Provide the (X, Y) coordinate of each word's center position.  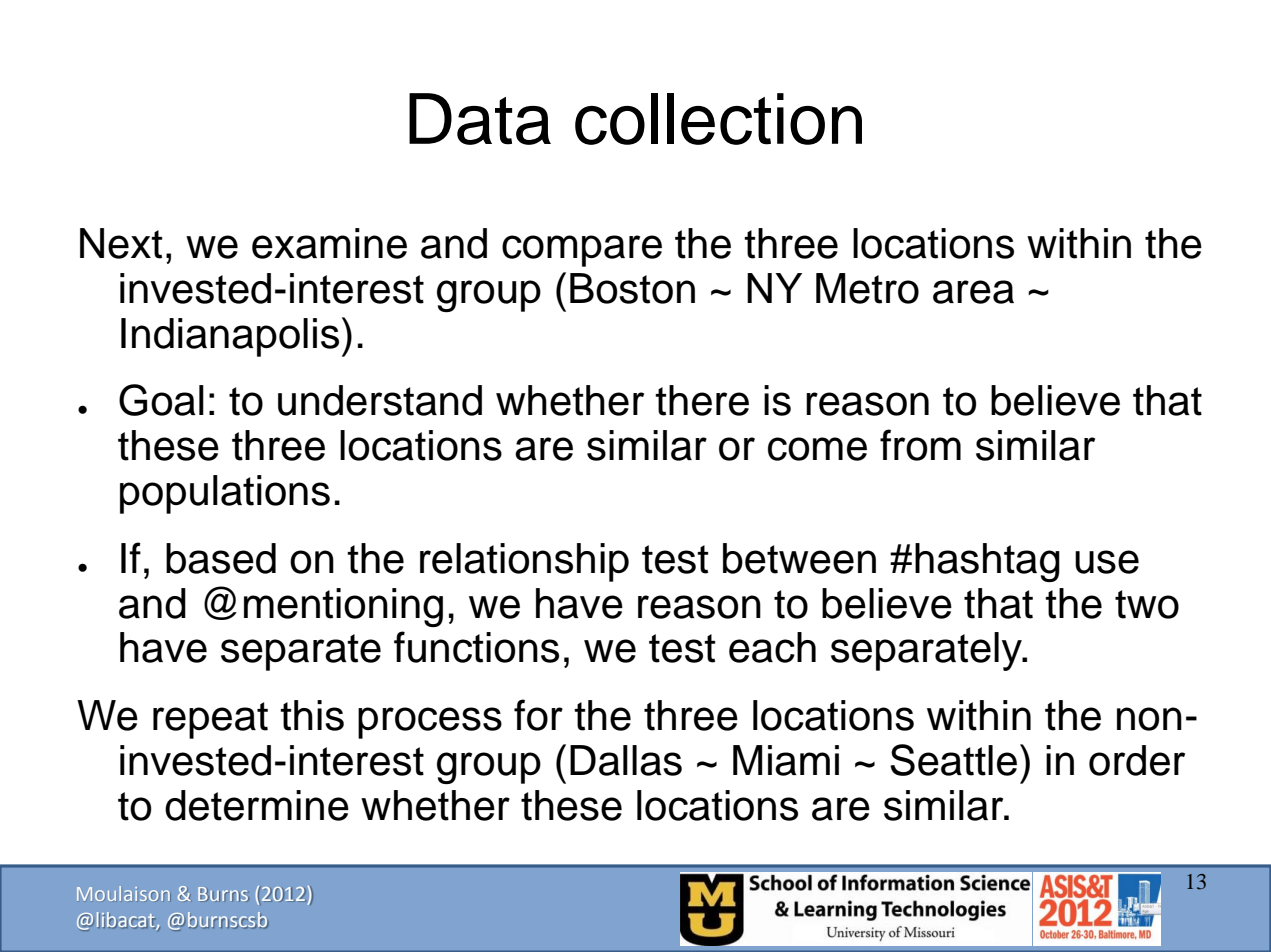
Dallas (626, 760)
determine (257, 805)
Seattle (953, 760)
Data (480, 119)
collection (718, 119)
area (973, 292)
